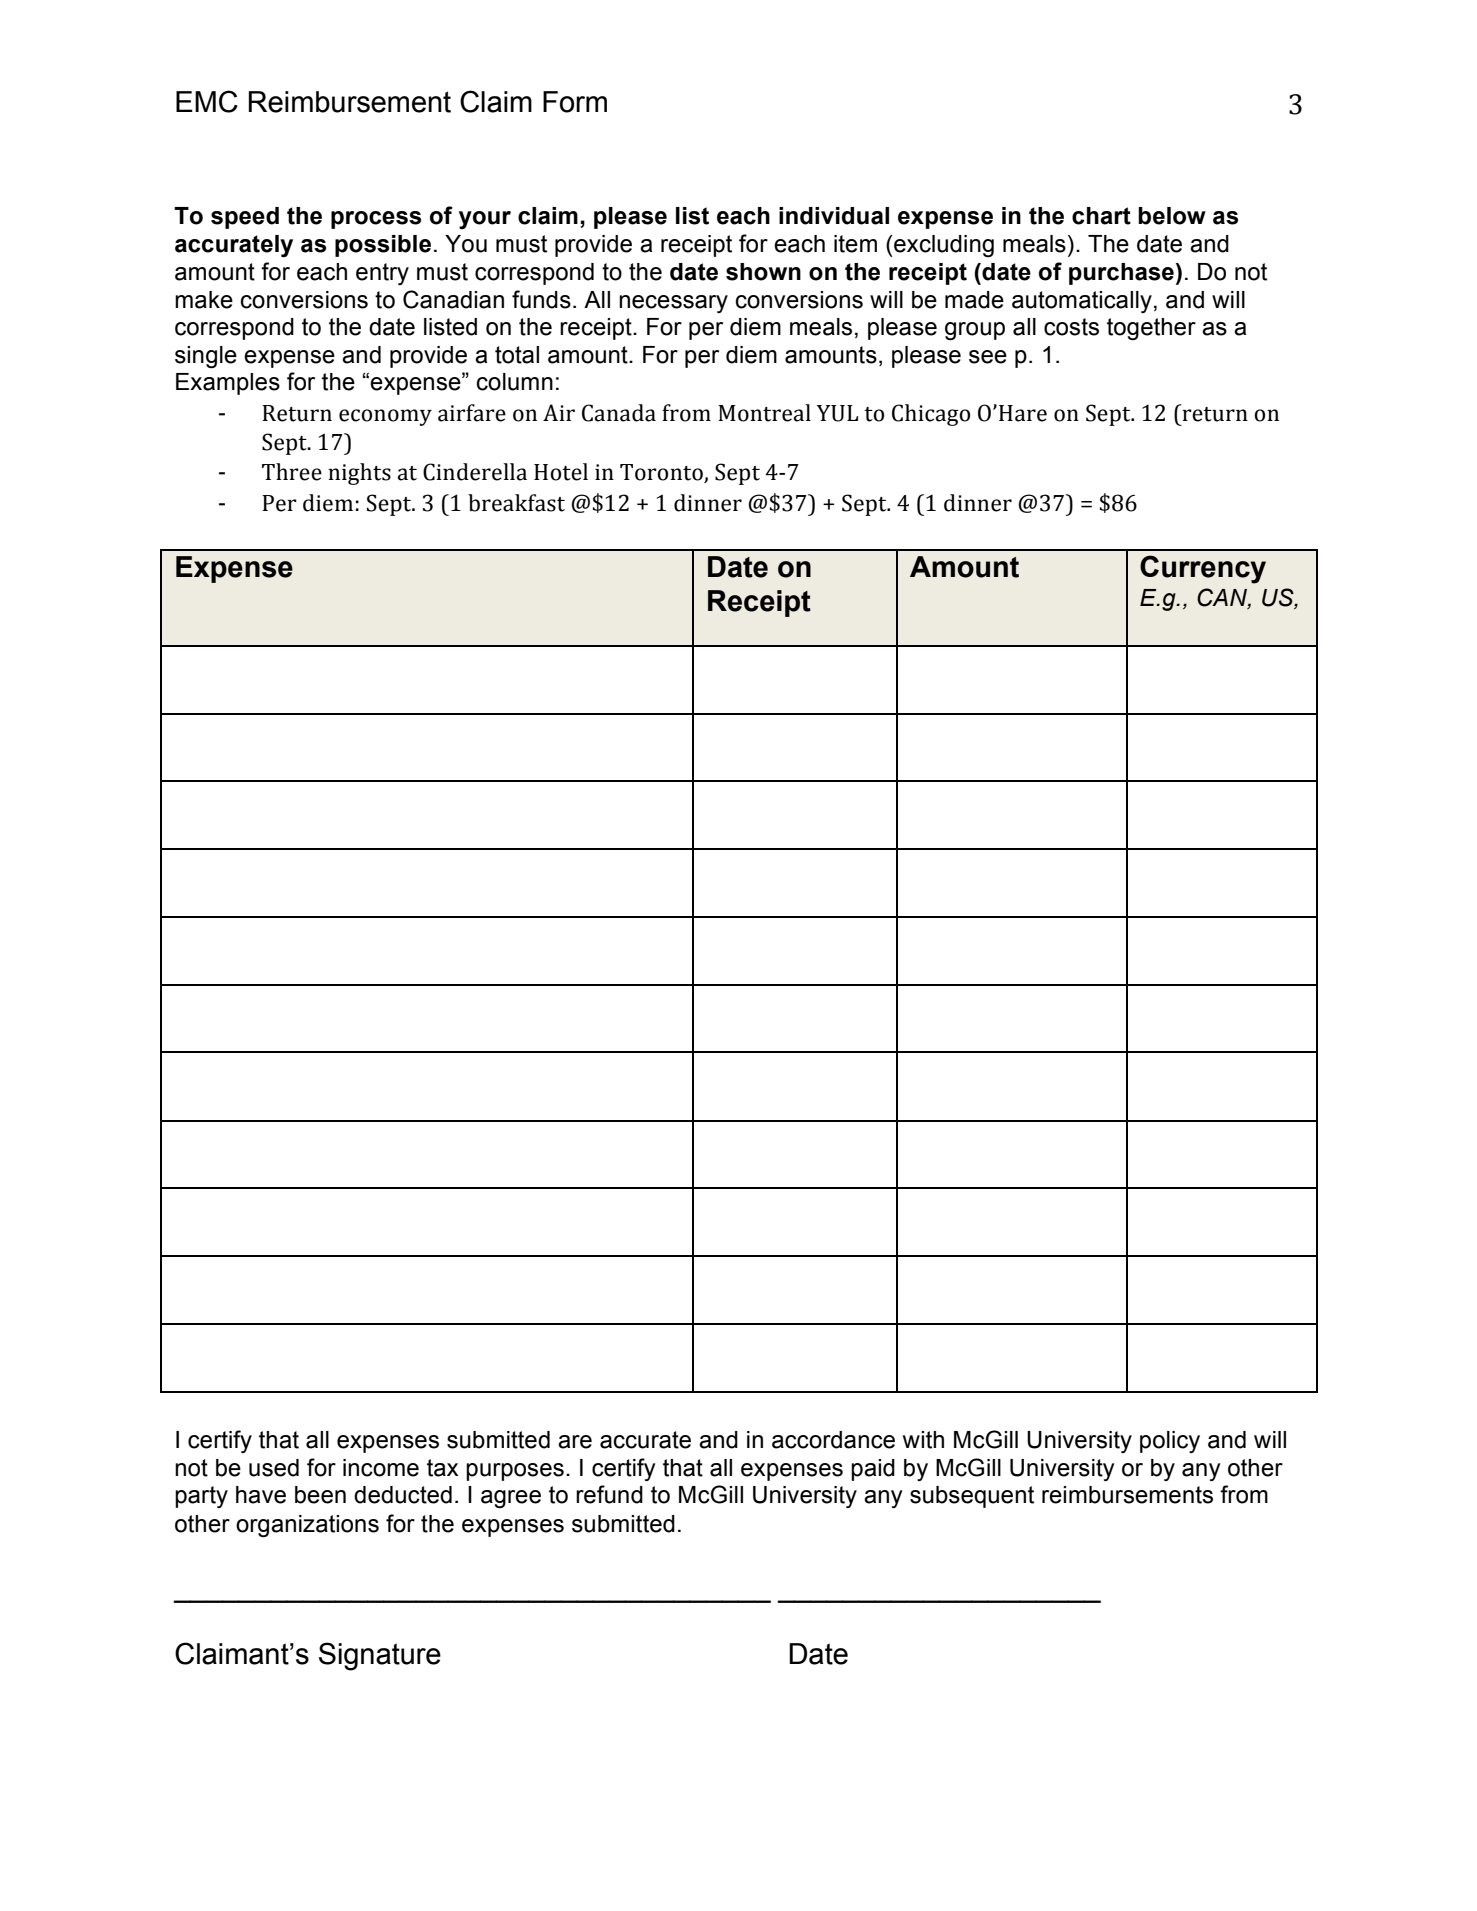  I want to click on chart, so click(1101, 216).
